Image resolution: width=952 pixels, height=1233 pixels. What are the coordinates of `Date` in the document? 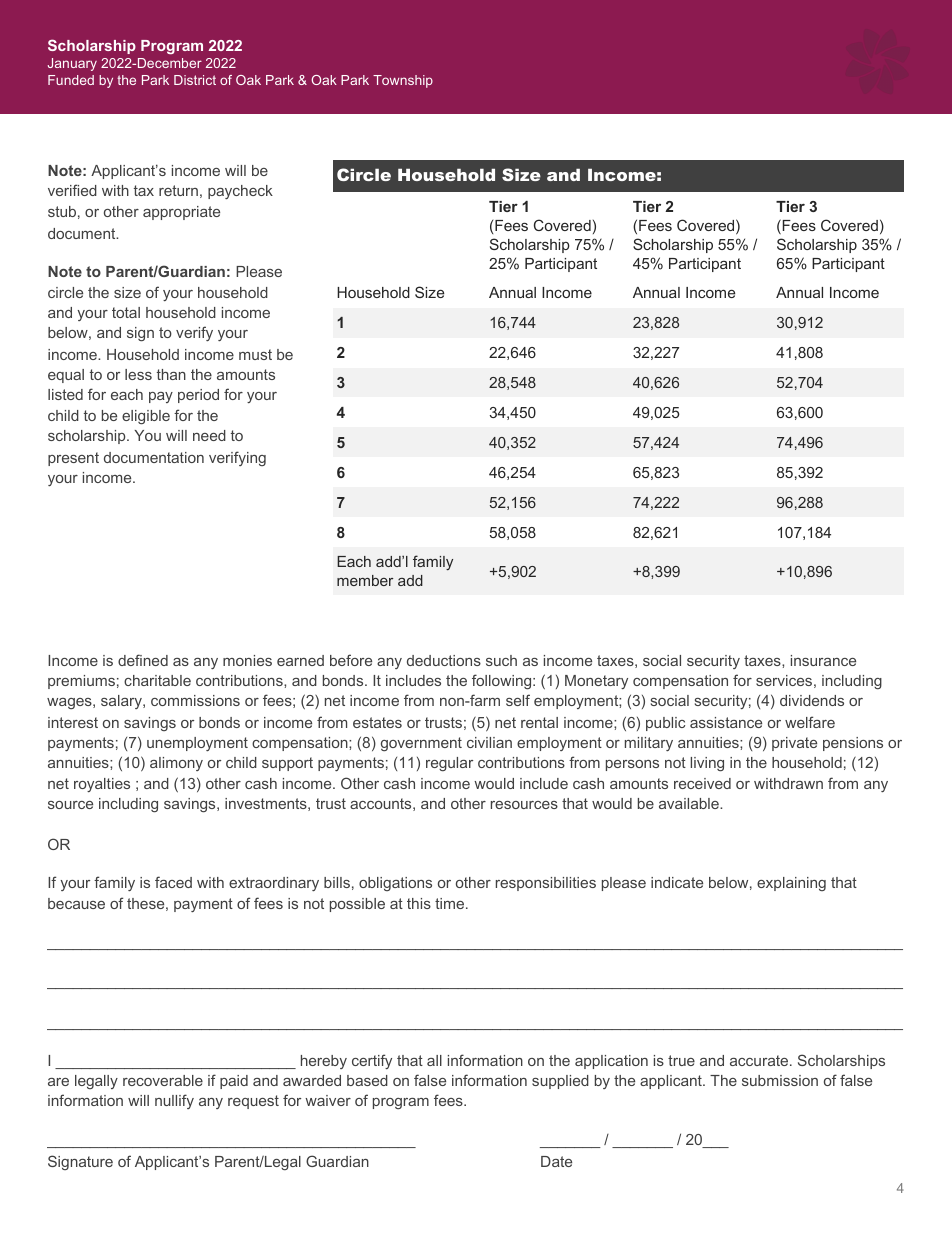 It's located at (556, 1161).
